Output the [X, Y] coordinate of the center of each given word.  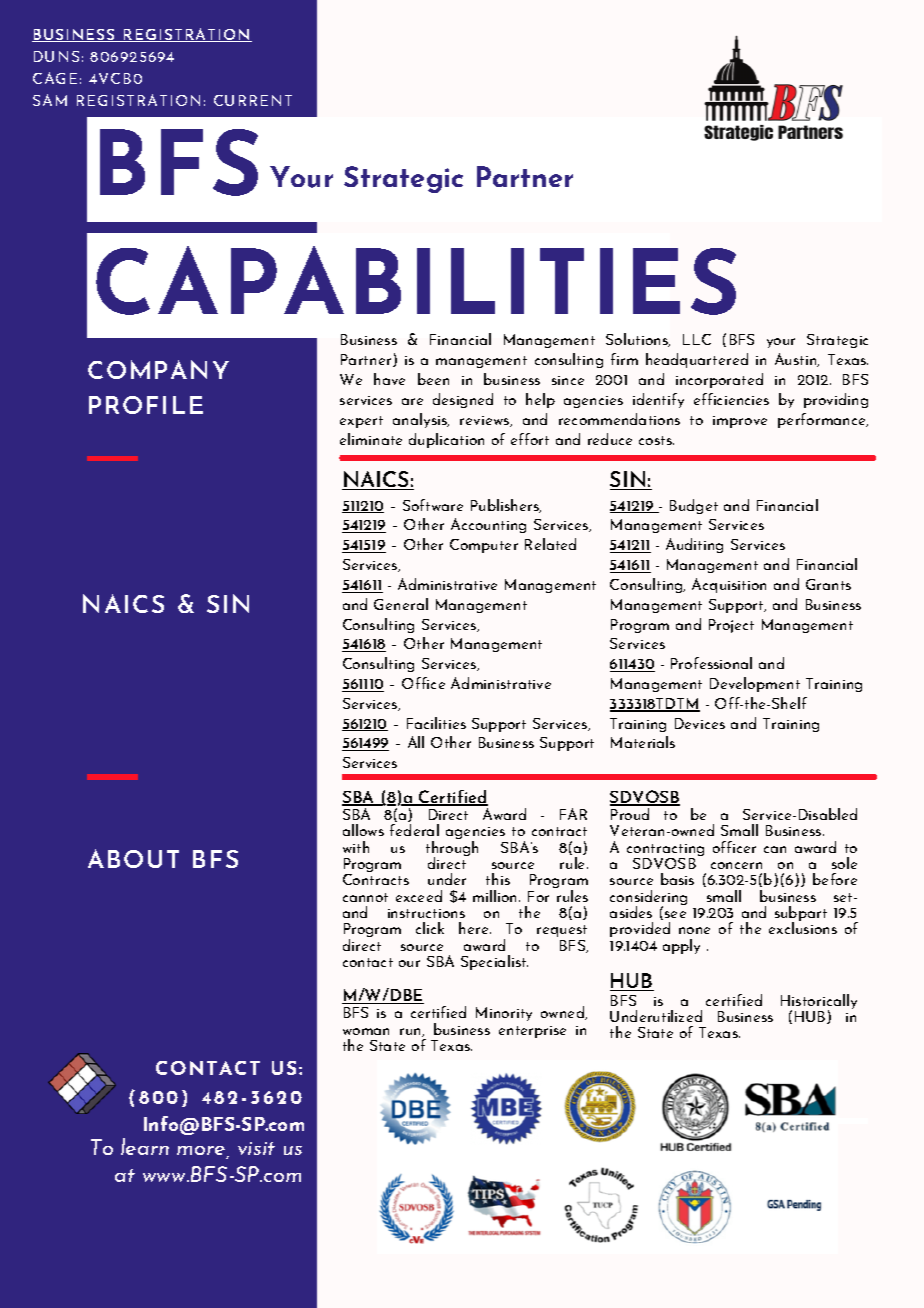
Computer [484, 546]
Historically [819, 1003]
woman [366, 1031]
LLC [697, 339]
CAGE [55, 78]
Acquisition [729, 585]
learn [145, 1146]
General [401, 604]
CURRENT [253, 100]
